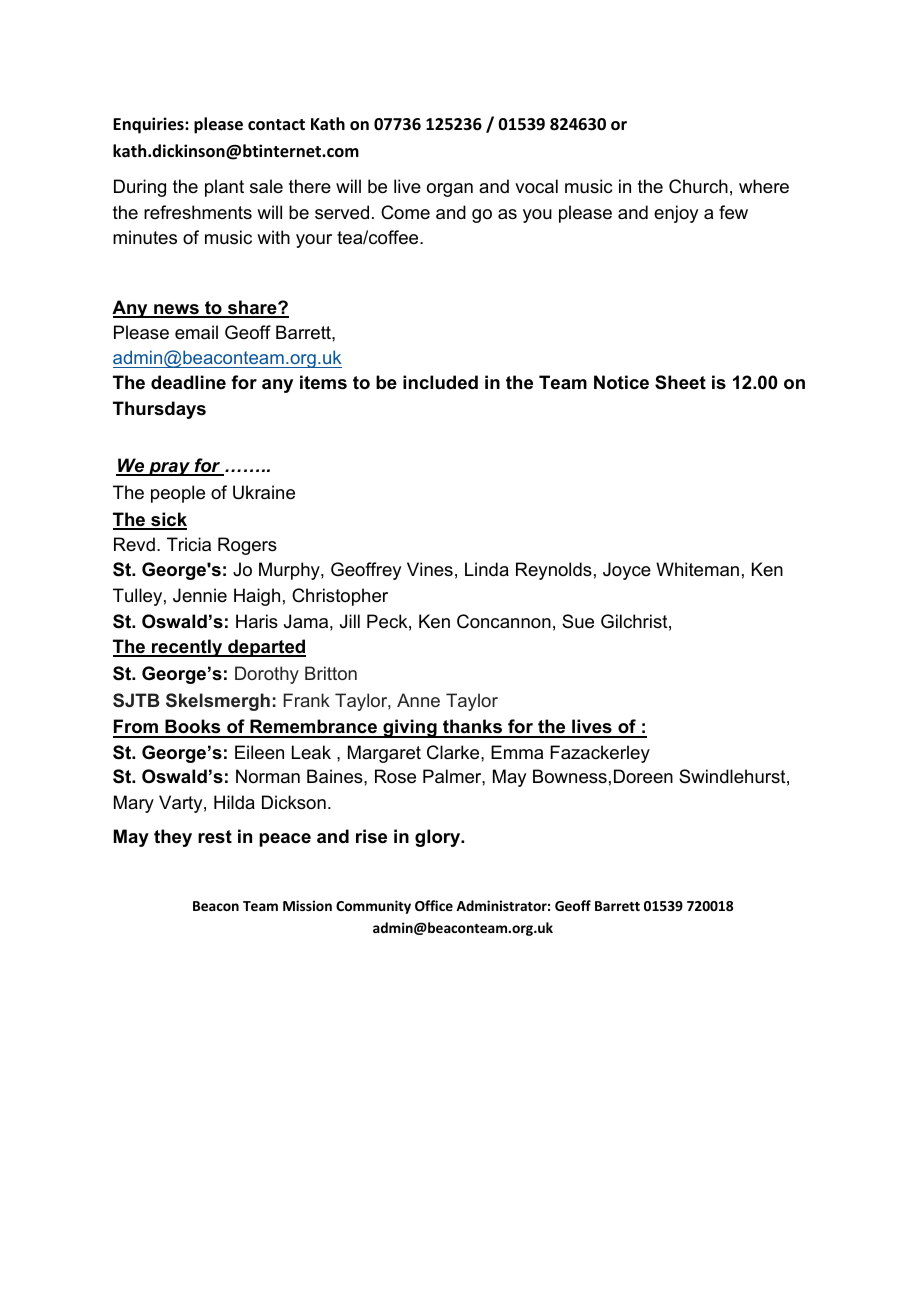 The height and width of the screenshot is (1308, 924). I want to click on sick, so click(168, 520).
